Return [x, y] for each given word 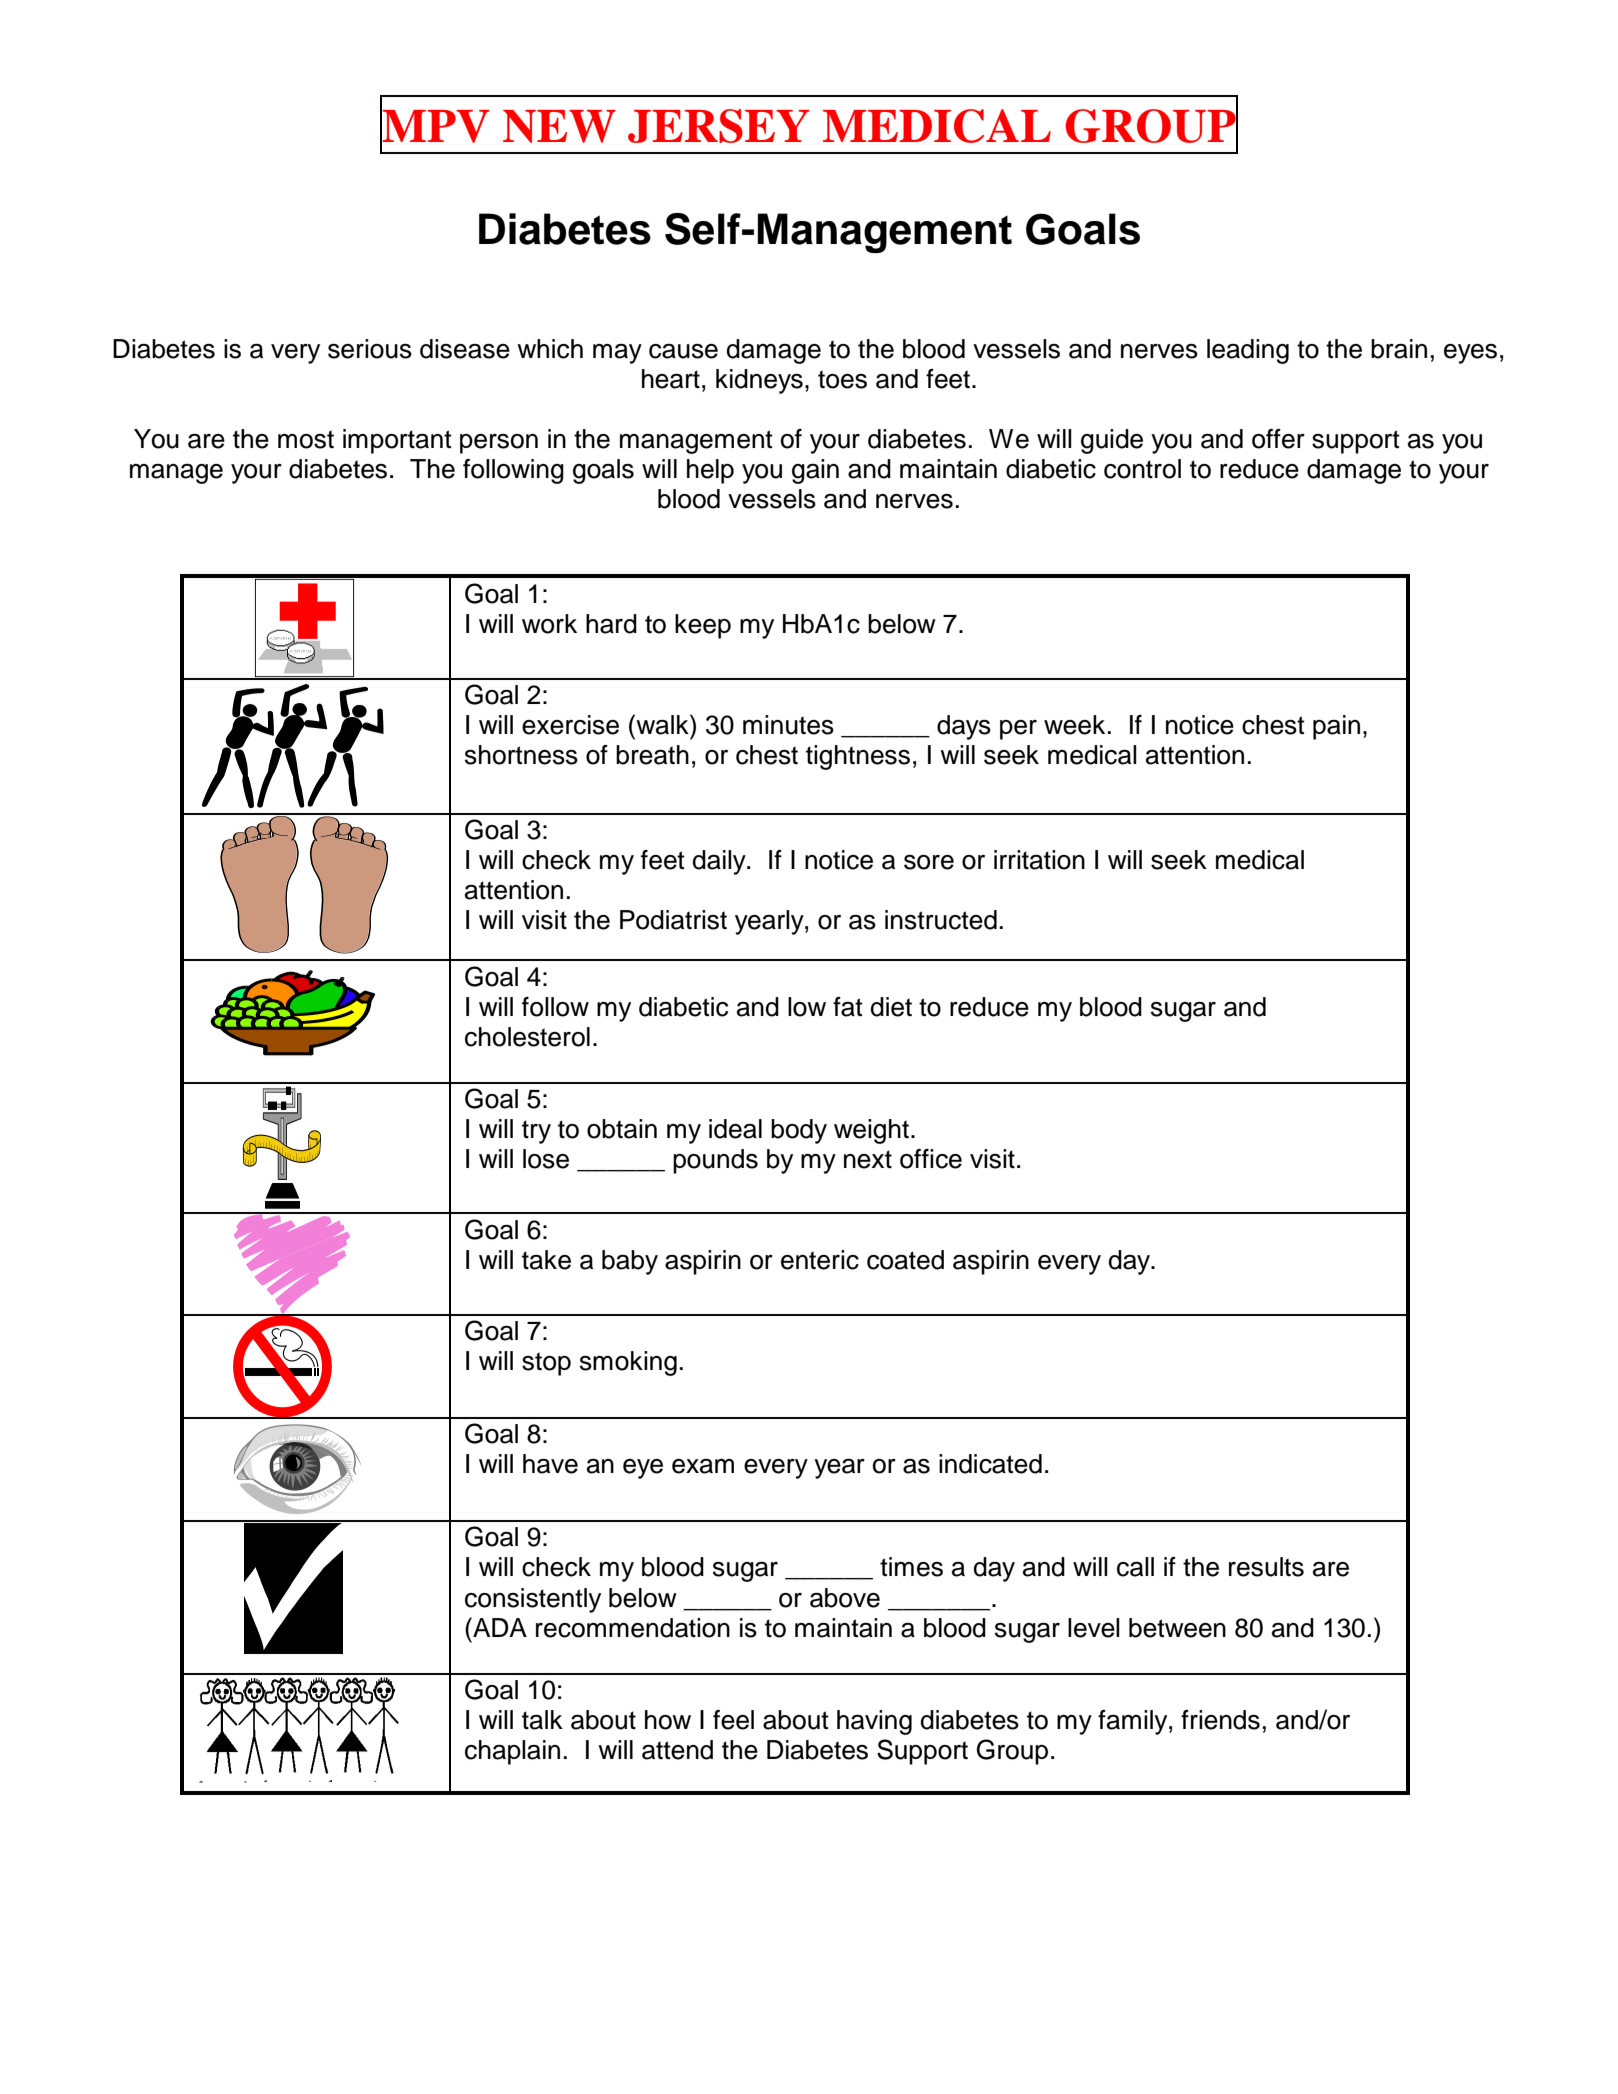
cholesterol [527, 1037]
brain [1399, 349]
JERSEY [719, 126]
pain [1336, 727]
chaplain [512, 1752]
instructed [941, 920]
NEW [559, 126]
